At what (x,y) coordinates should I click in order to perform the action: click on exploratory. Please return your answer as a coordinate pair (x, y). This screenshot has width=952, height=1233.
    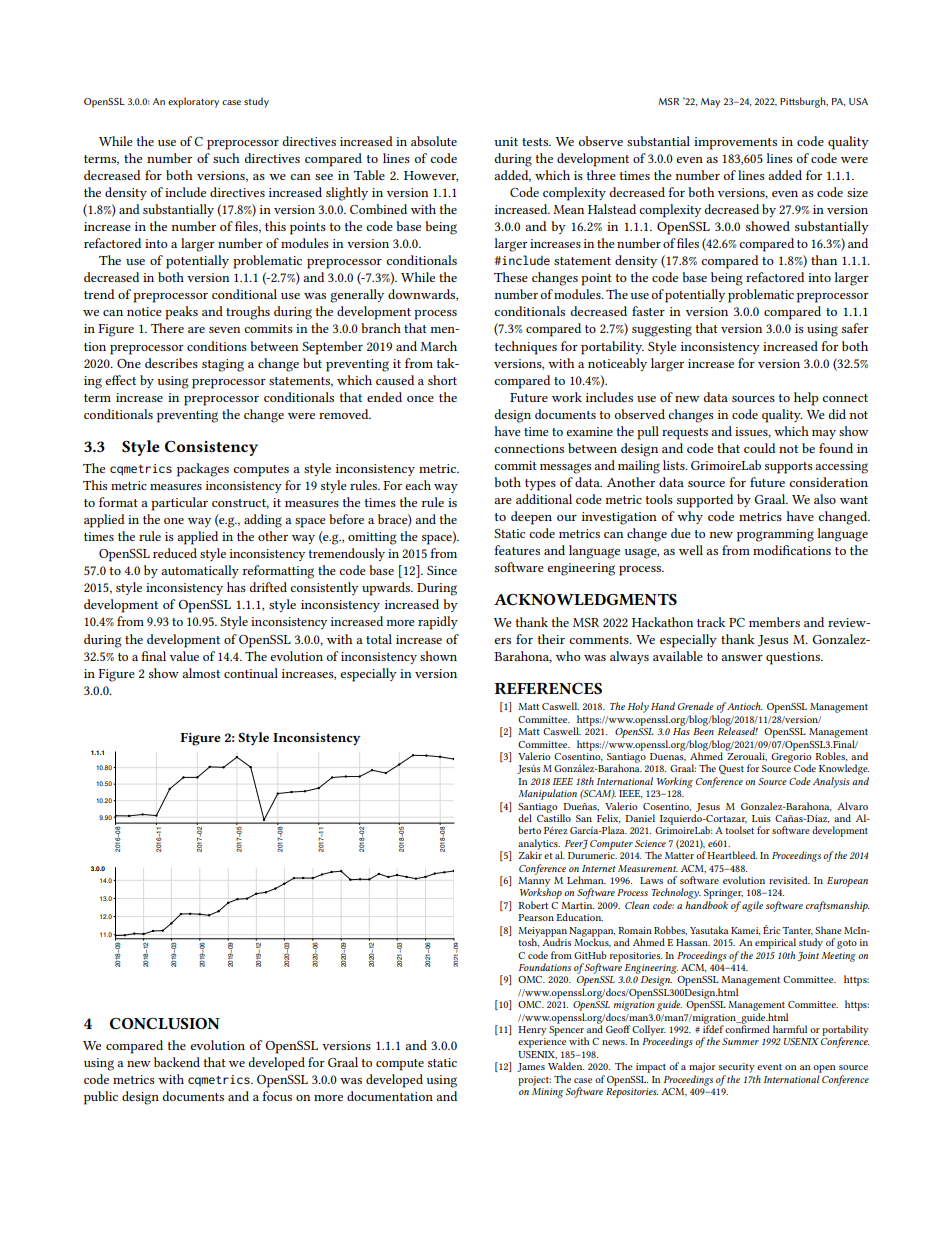
    Looking at the image, I should click on (193, 102).
